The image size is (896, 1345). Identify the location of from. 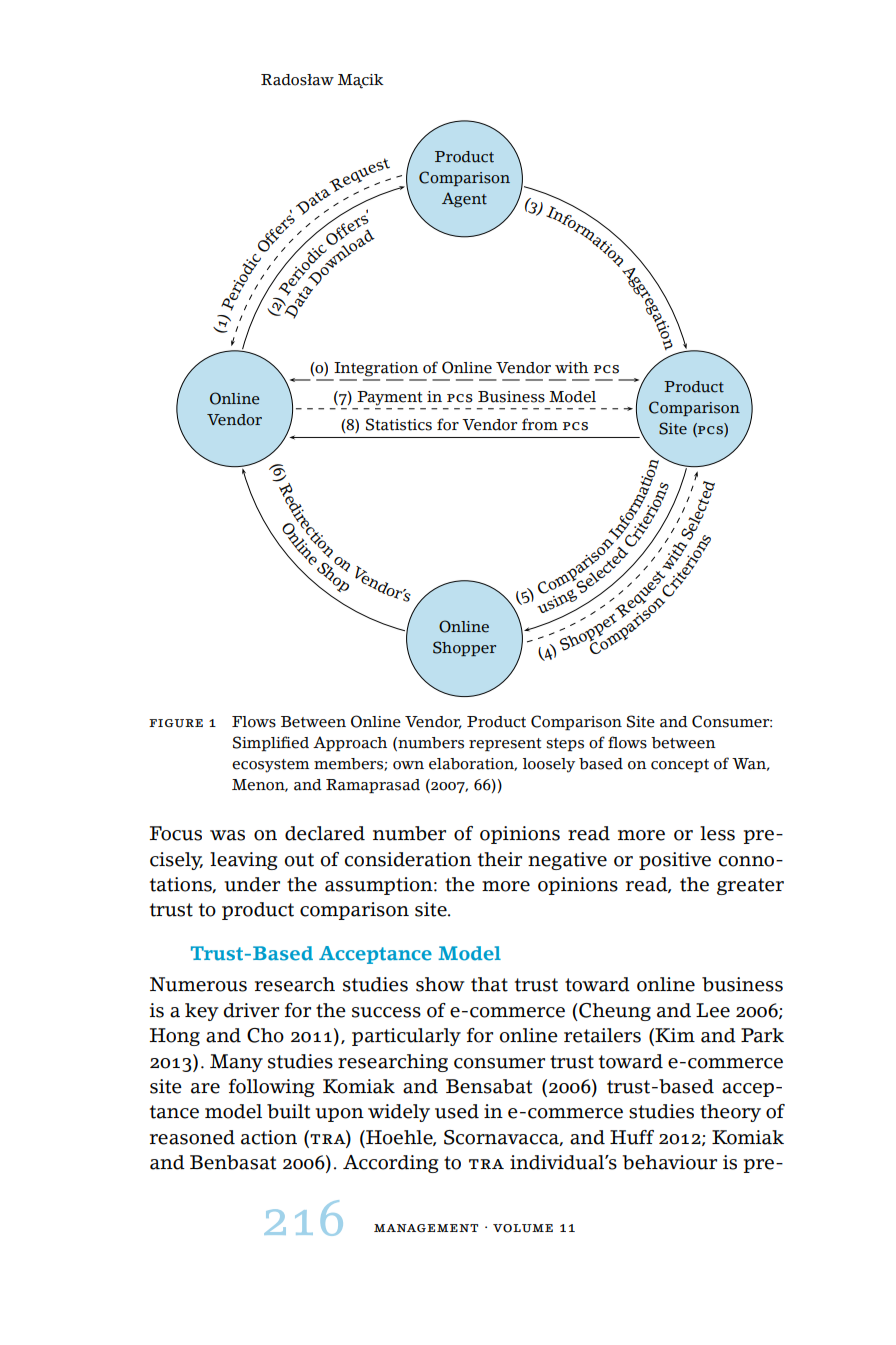
(540, 424).
